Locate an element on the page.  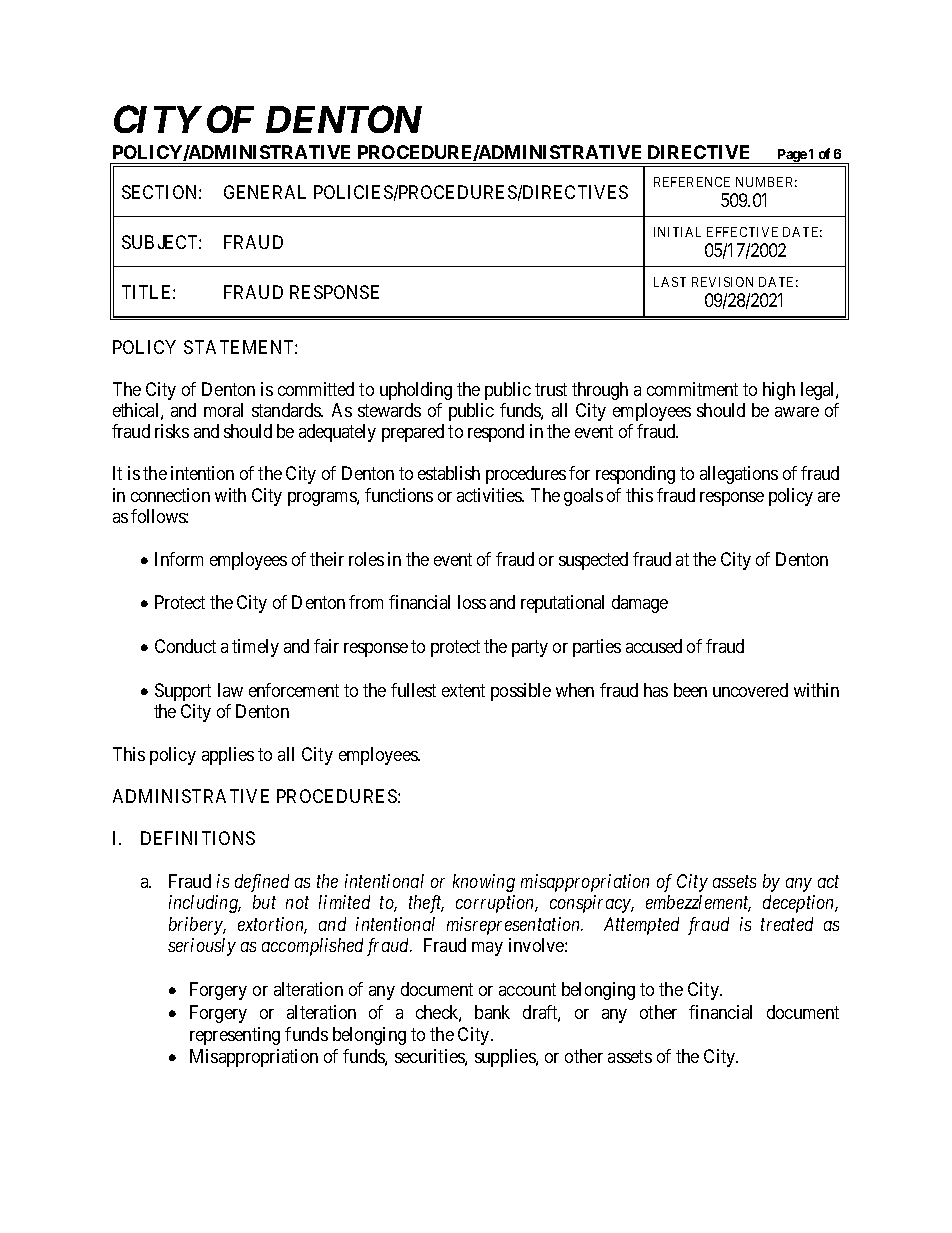
extent is located at coordinates (463, 690).
